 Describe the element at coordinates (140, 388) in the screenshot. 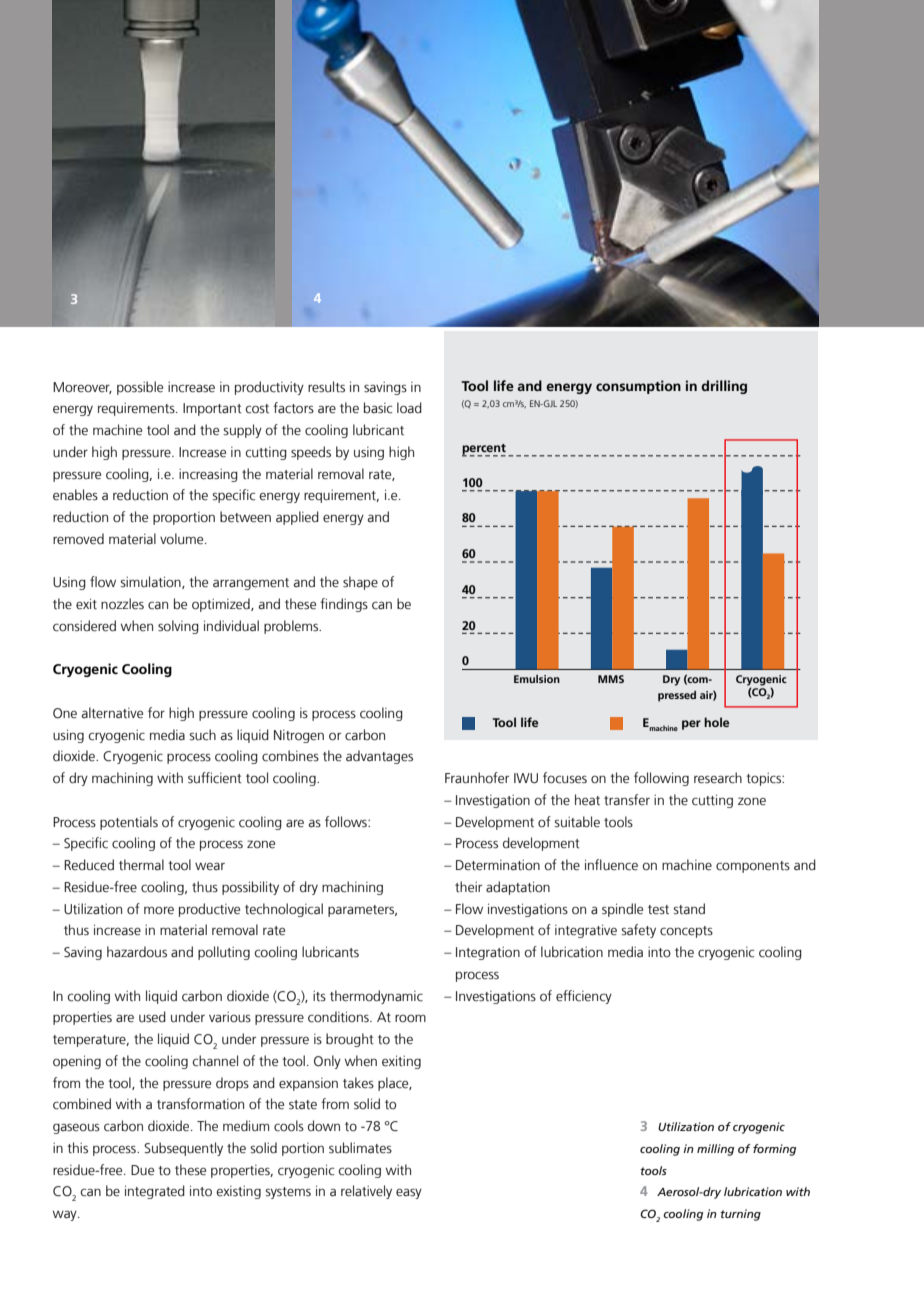

I see `possible` at that location.
